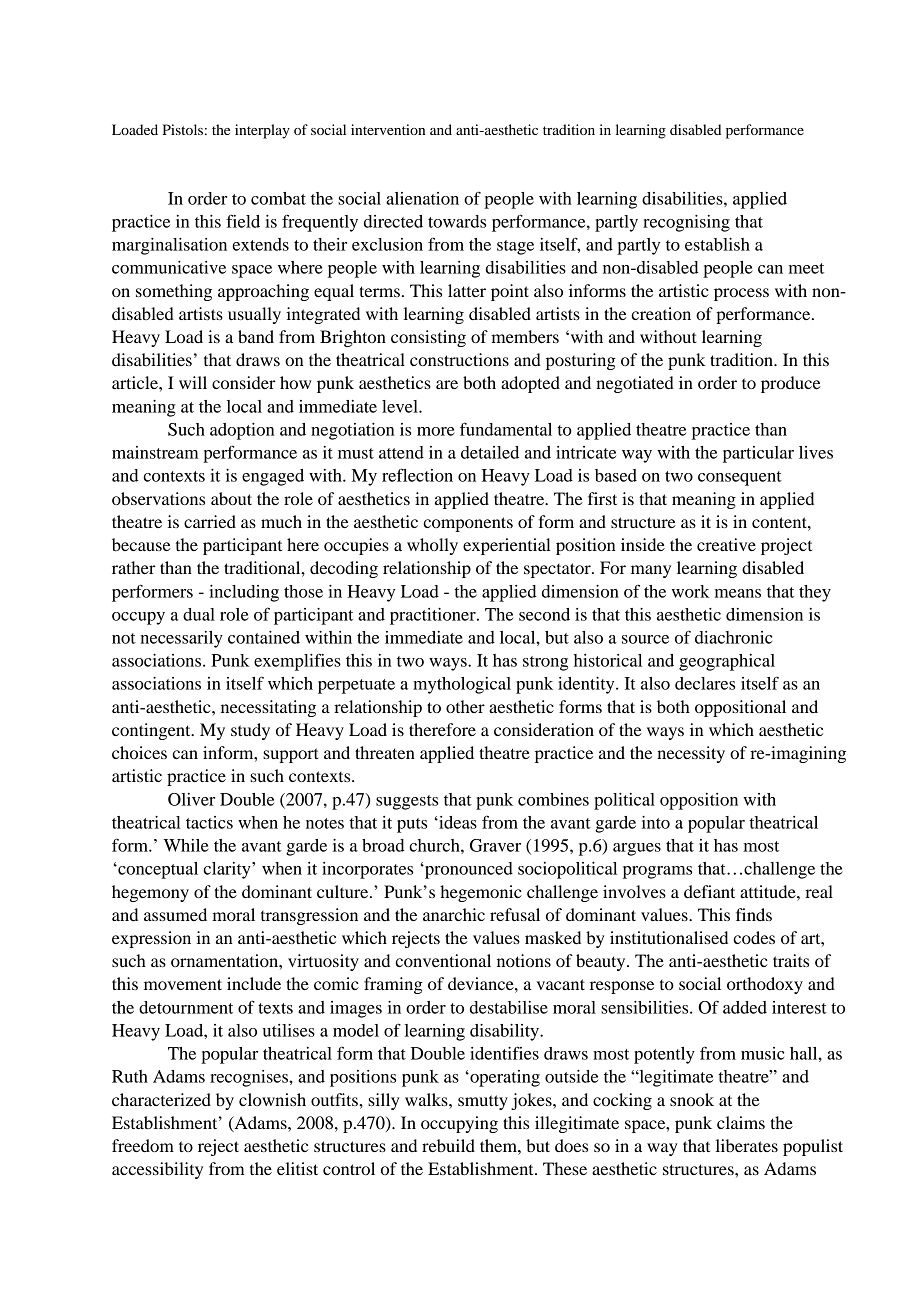  Describe the element at coordinates (691, 754) in the image. I see `necessity` at that location.
